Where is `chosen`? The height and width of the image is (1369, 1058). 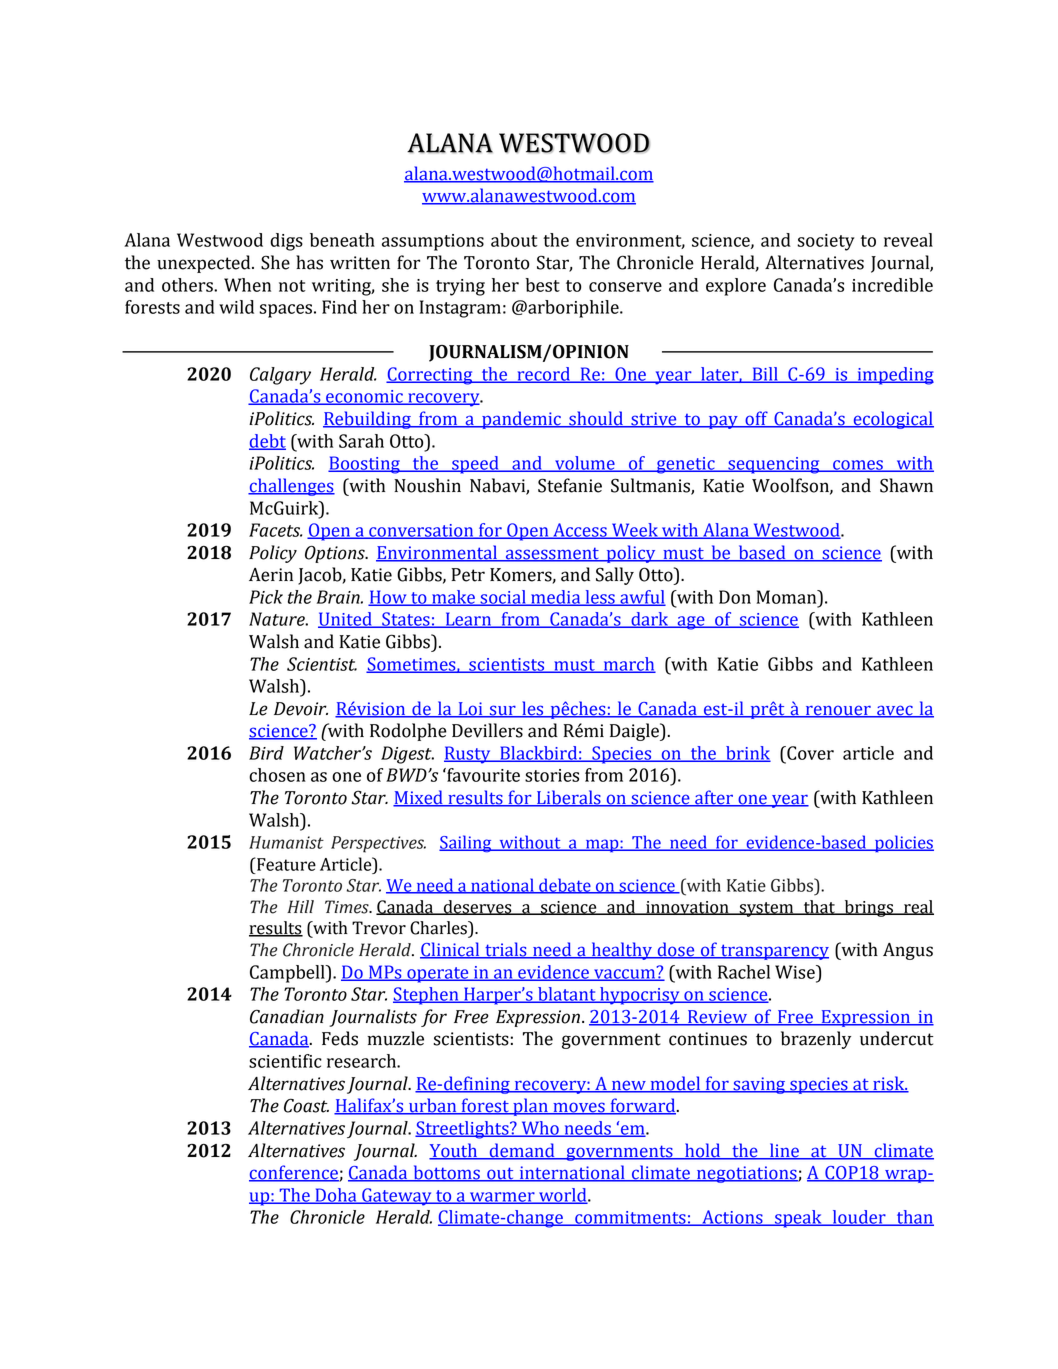
chosen is located at coordinates (277, 775).
